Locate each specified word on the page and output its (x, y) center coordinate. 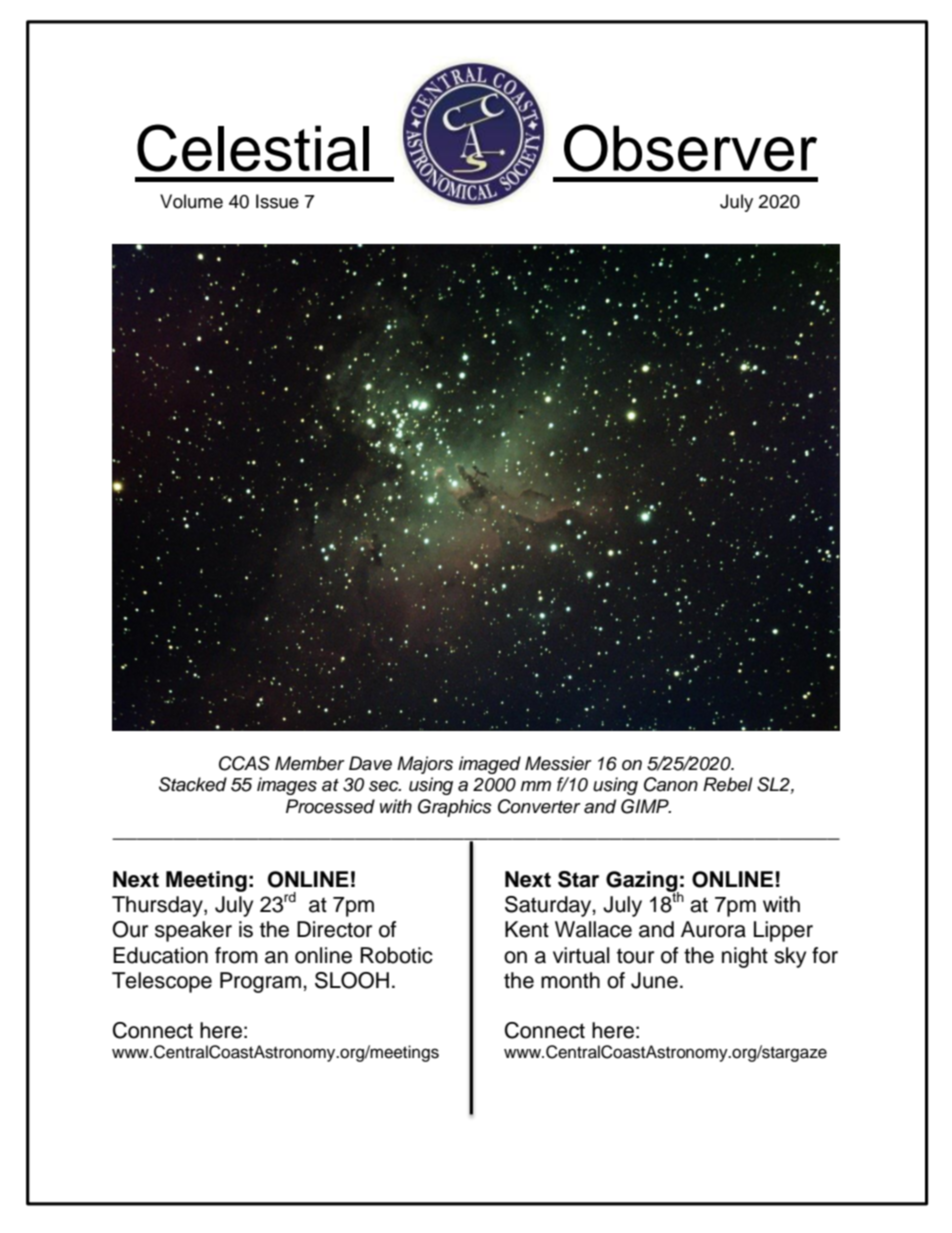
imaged (490, 765)
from (236, 955)
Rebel (728, 784)
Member (310, 763)
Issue (277, 201)
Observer (690, 148)
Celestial (253, 148)
